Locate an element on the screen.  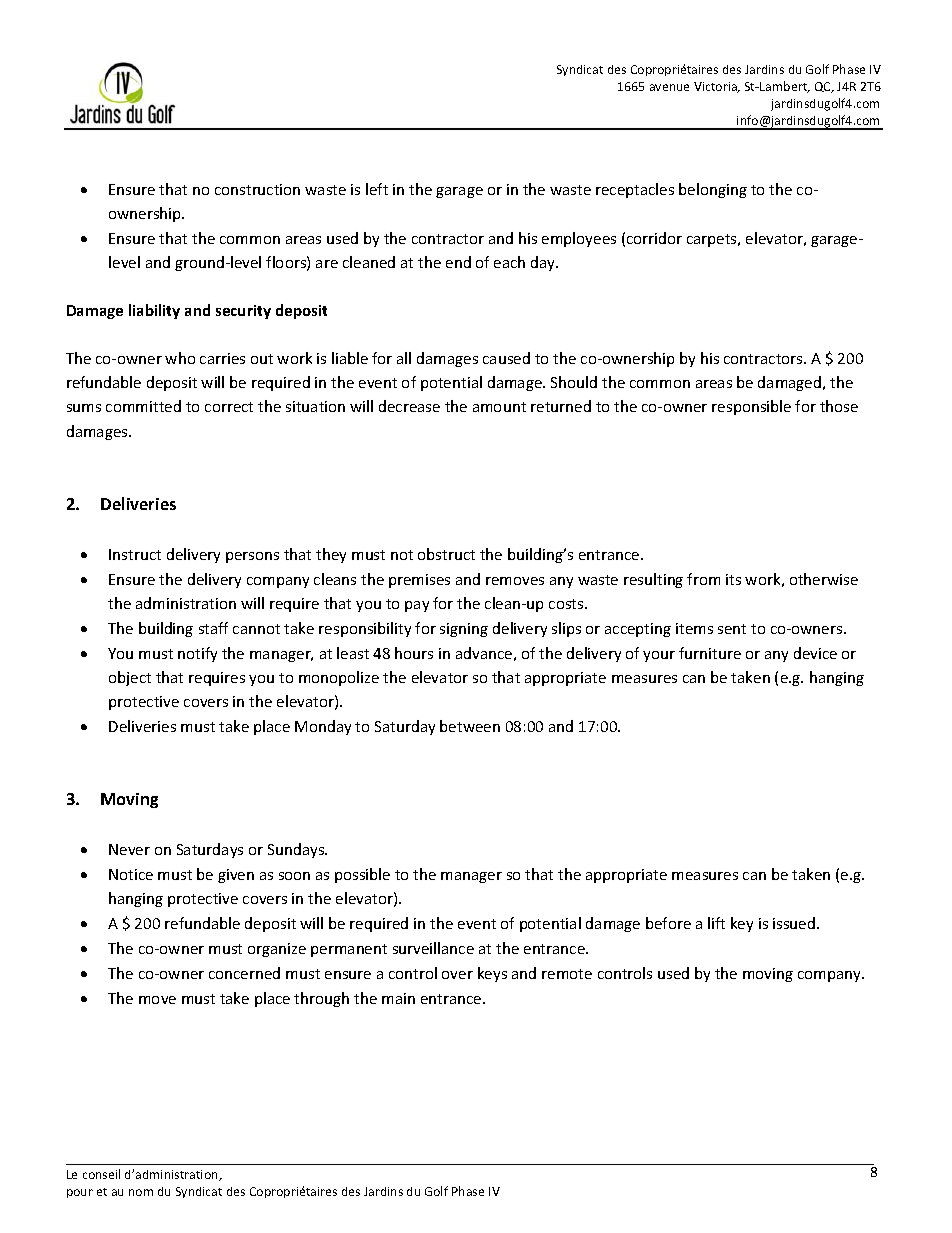
committed is located at coordinates (143, 406).
